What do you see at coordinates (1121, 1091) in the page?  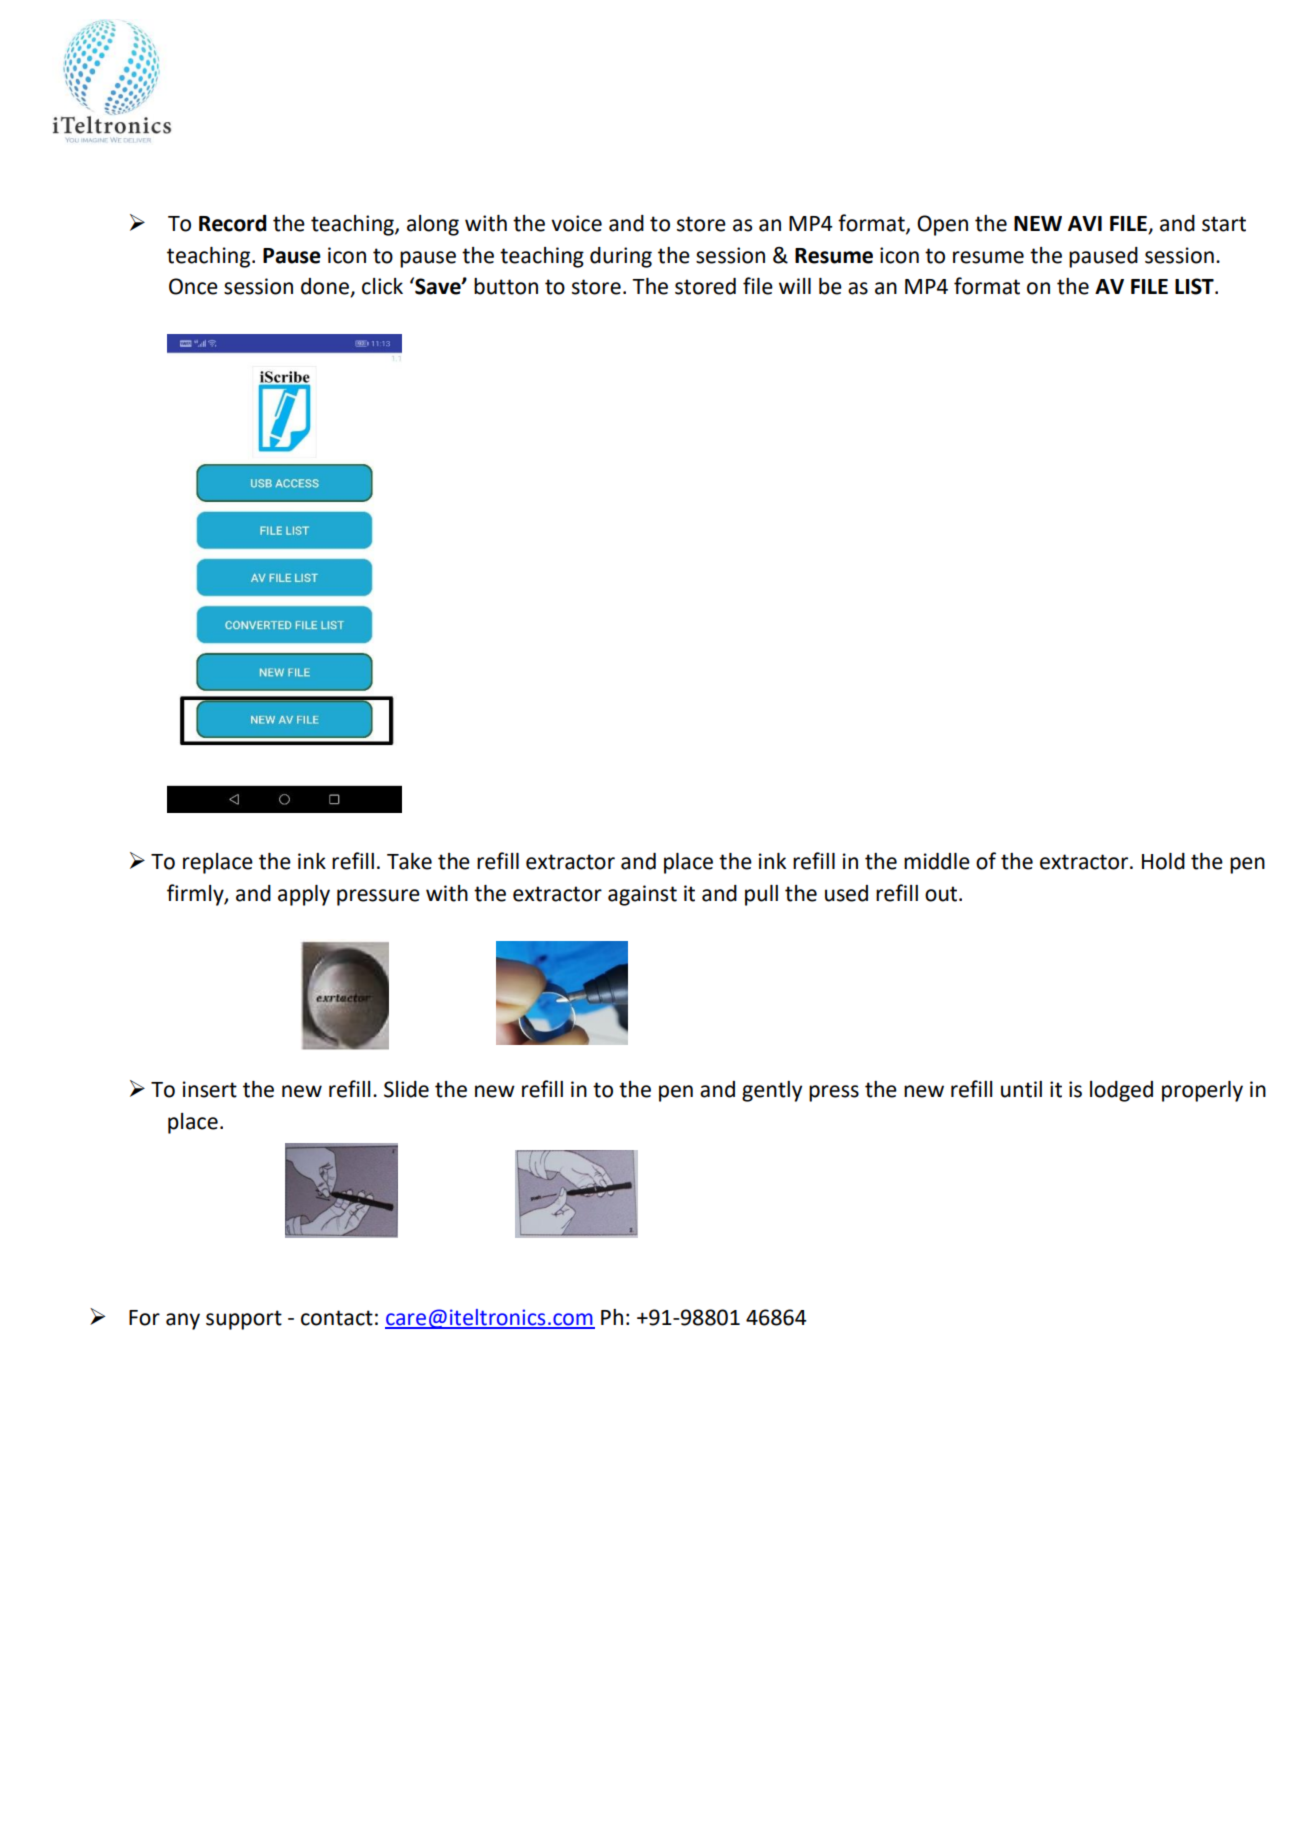 I see `lodged` at bounding box center [1121, 1091].
